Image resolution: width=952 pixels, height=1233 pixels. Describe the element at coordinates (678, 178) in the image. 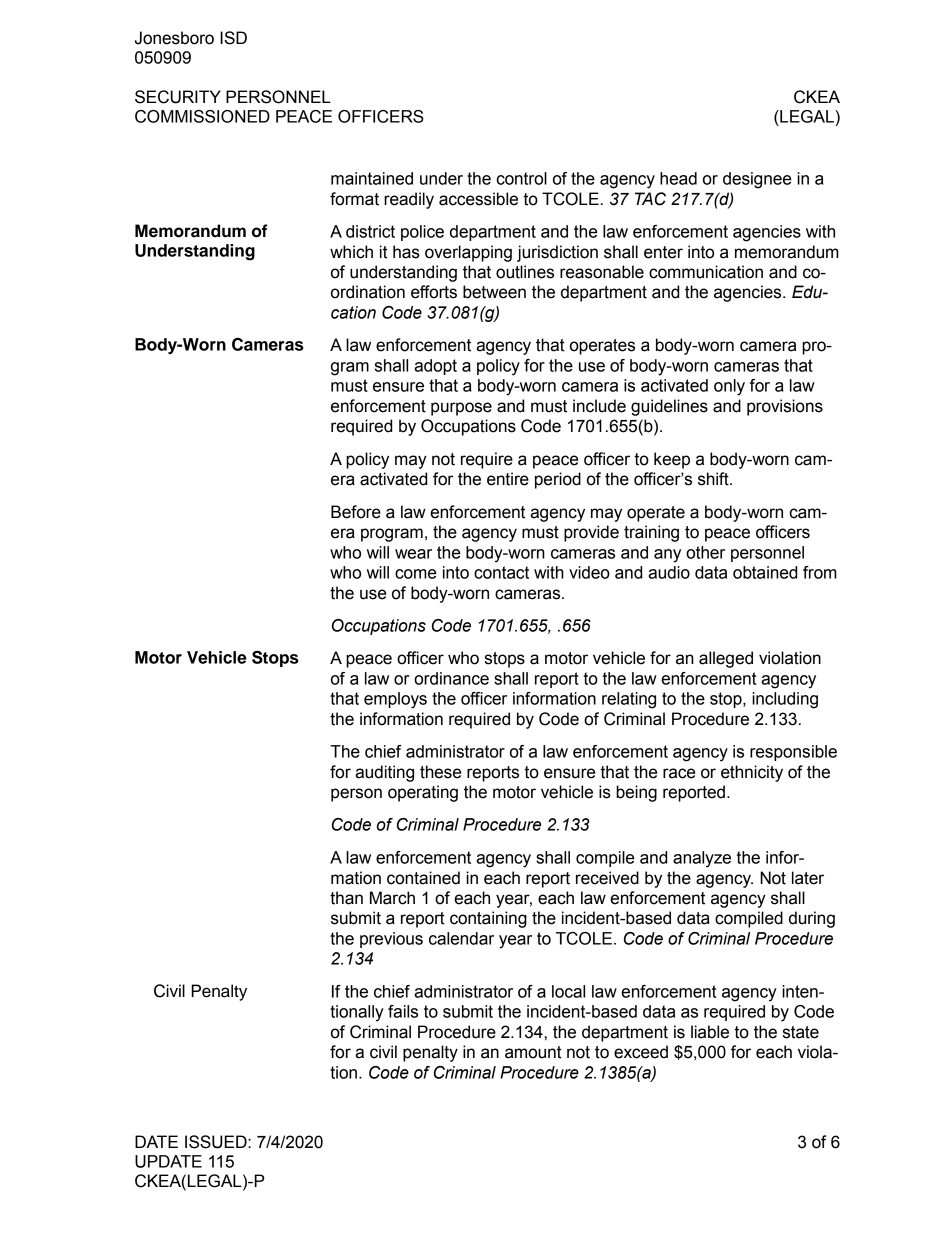

I see `head` at that location.
